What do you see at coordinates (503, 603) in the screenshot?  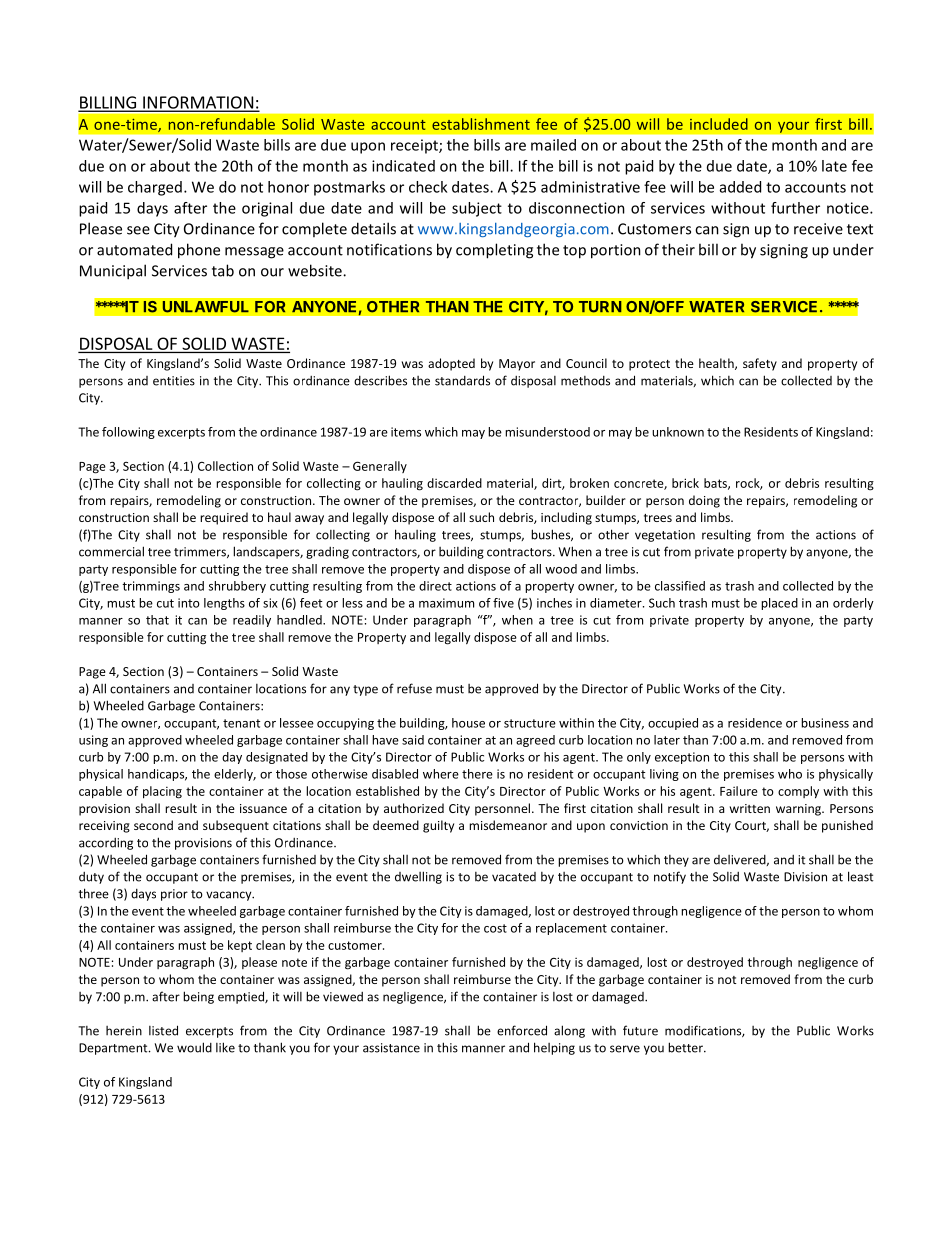 I see `five` at bounding box center [503, 603].
